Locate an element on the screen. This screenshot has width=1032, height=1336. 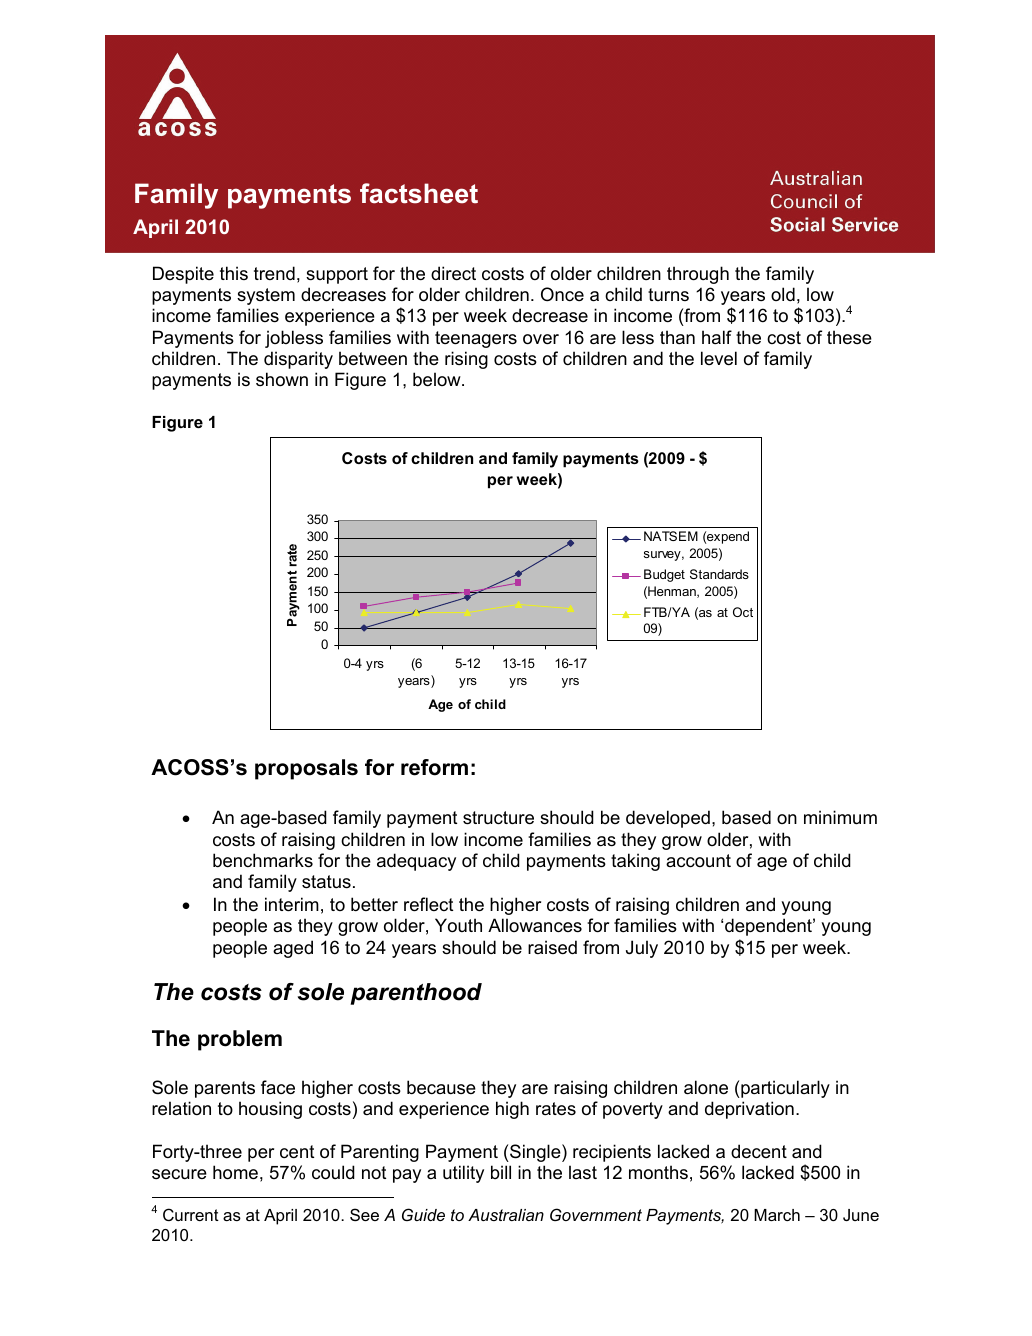
system is located at coordinates (266, 296).
